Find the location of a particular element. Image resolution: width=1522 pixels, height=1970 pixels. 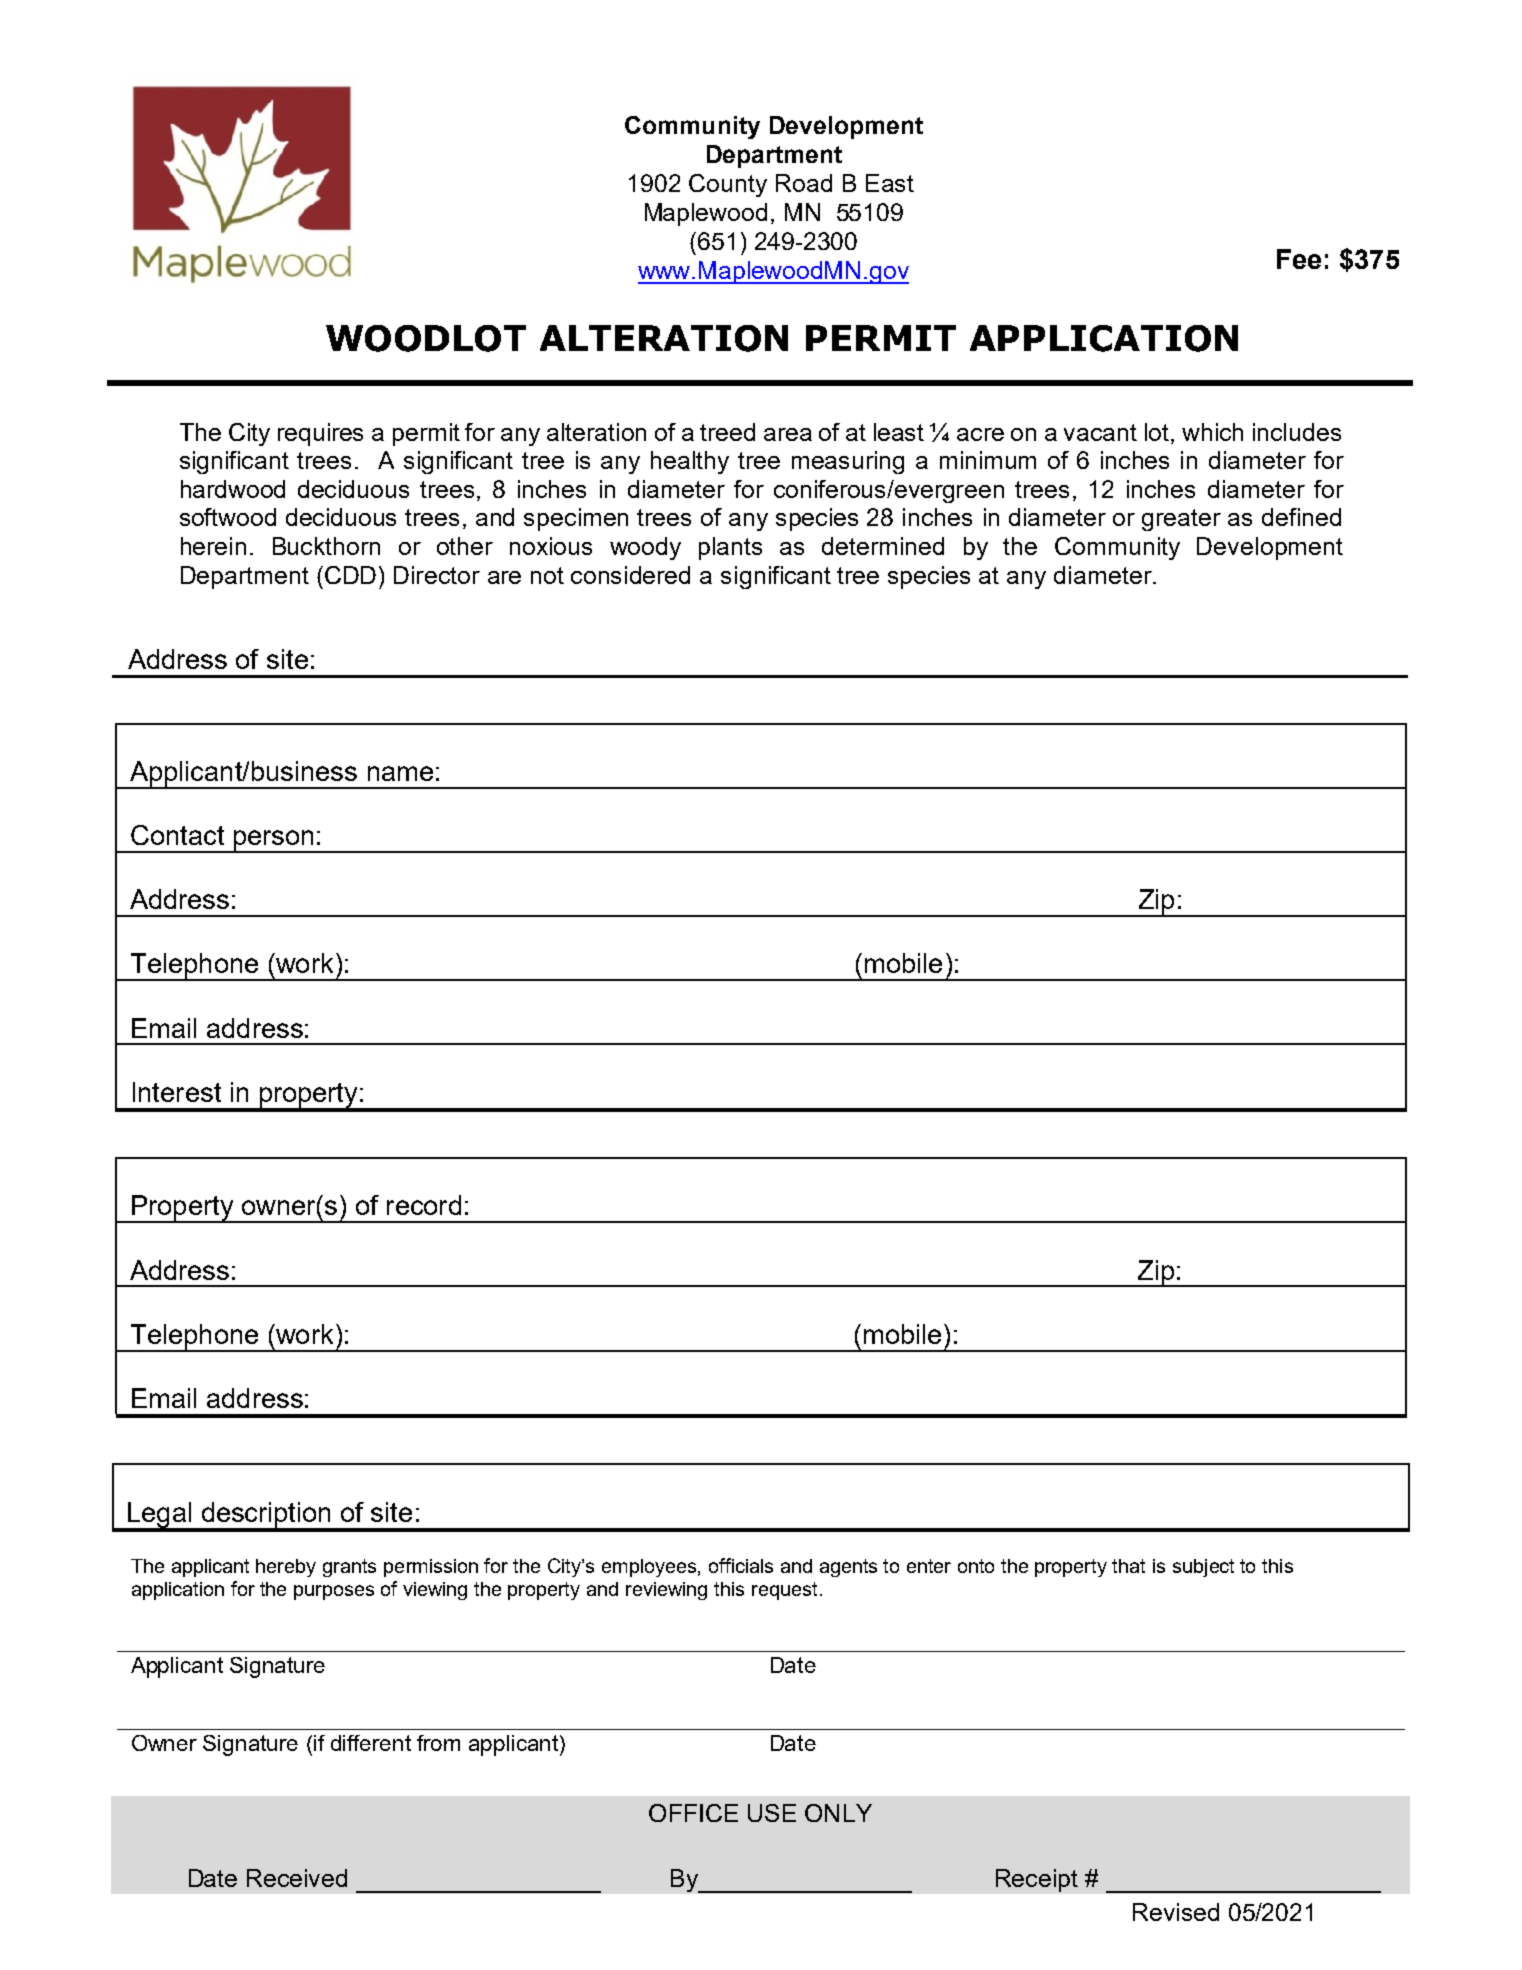

record is located at coordinates (424, 1205).
